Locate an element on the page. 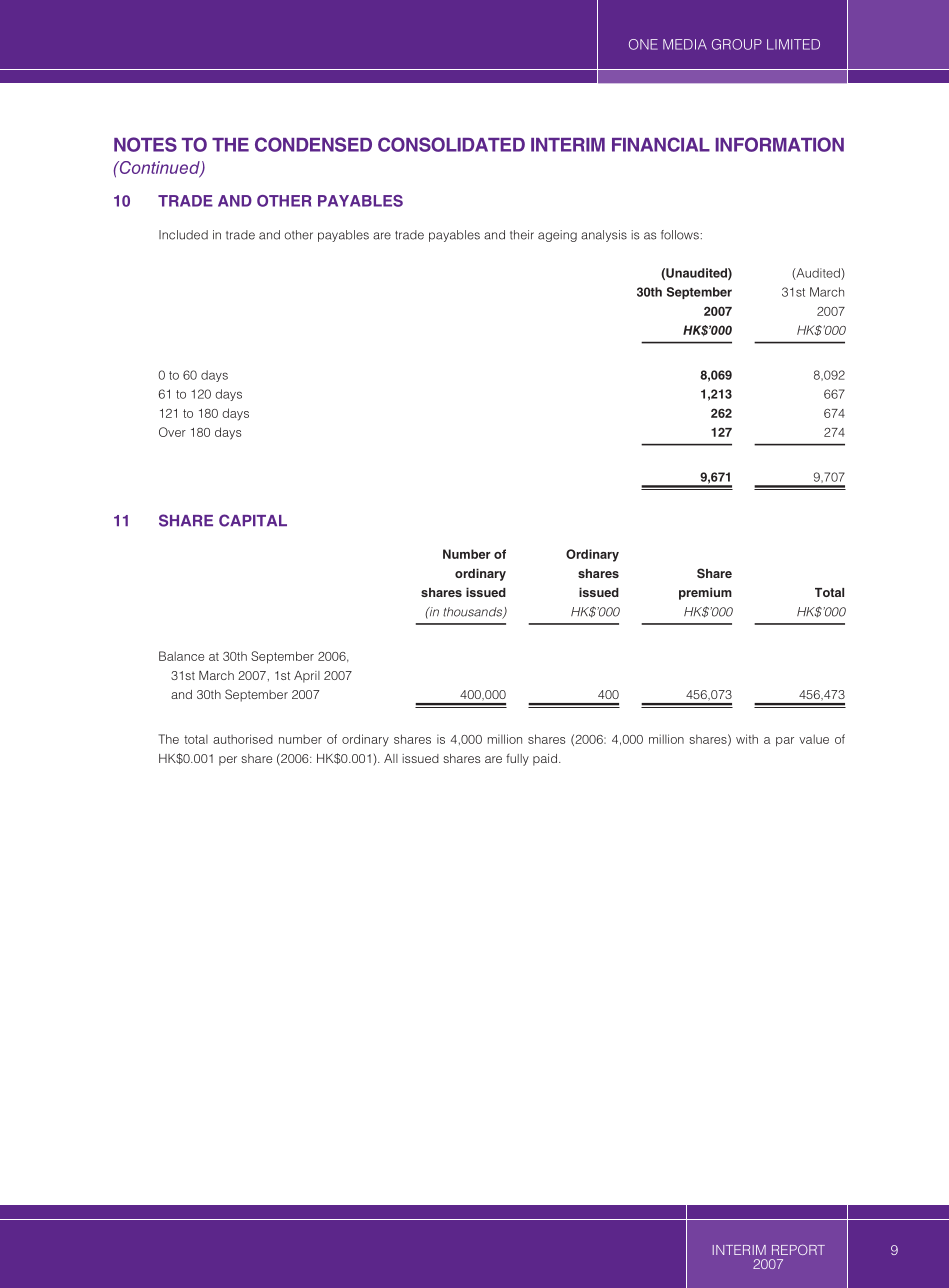 This document has height=1288, width=949. NOTES is located at coordinates (145, 144).
